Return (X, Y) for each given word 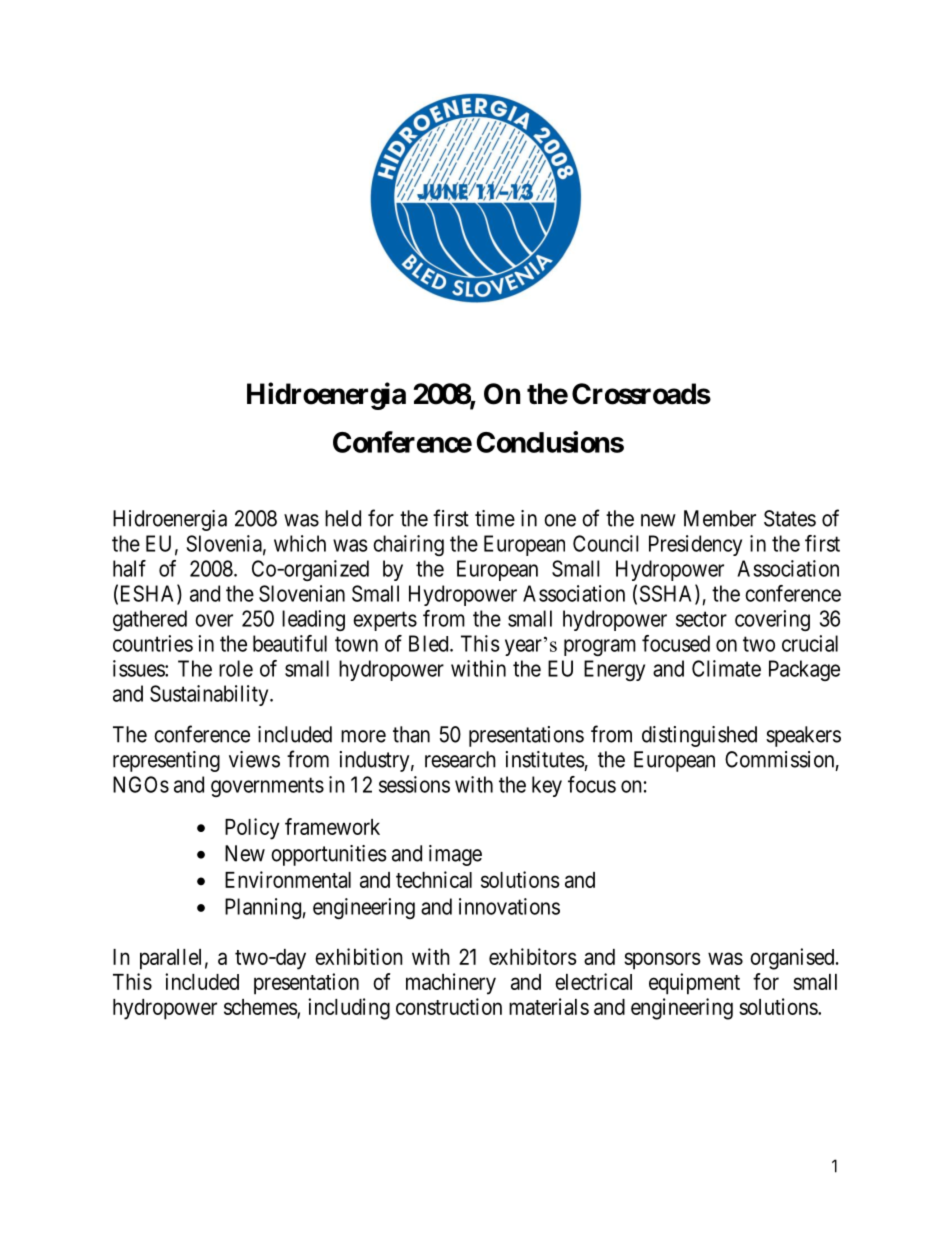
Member (720, 518)
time (495, 518)
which (300, 543)
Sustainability (210, 695)
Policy (252, 829)
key (547, 786)
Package (804, 670)
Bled (430, 643)
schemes (261, 1008)
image (455, 855)
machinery (451, 984)
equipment (694, 984)
